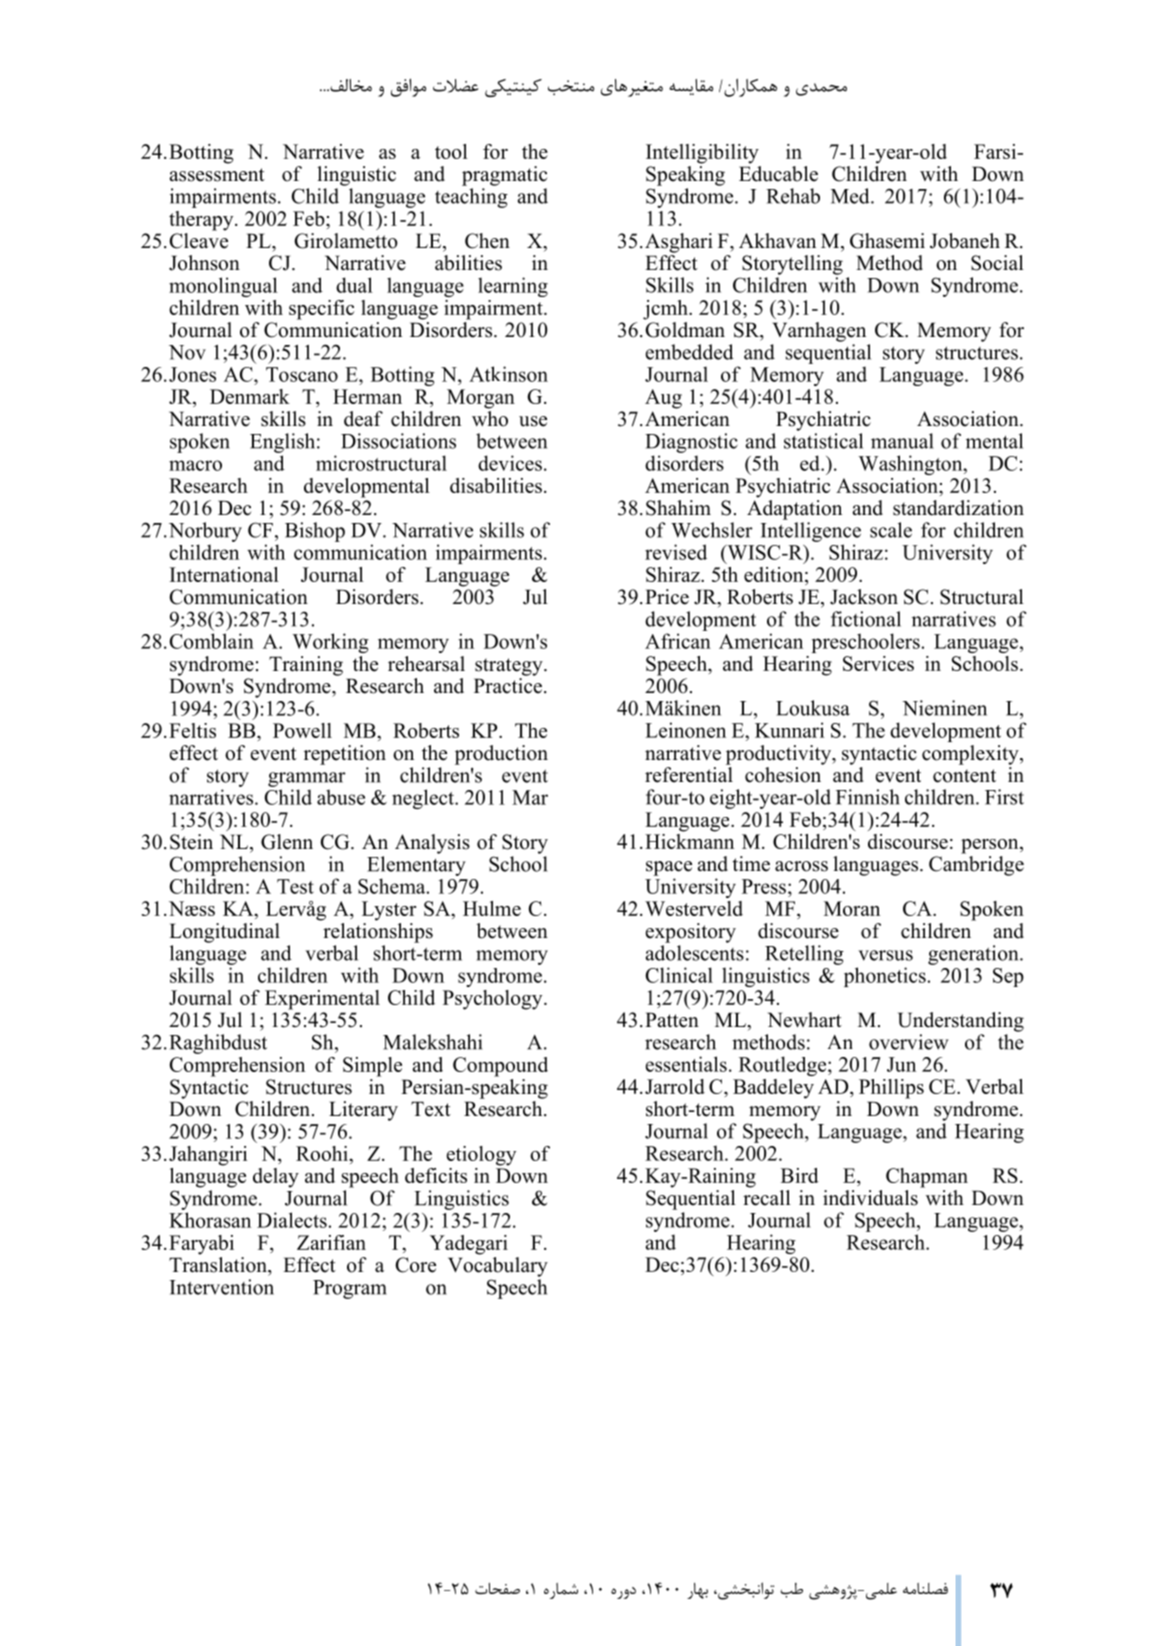  I want to click on space, so click(669, 868).
